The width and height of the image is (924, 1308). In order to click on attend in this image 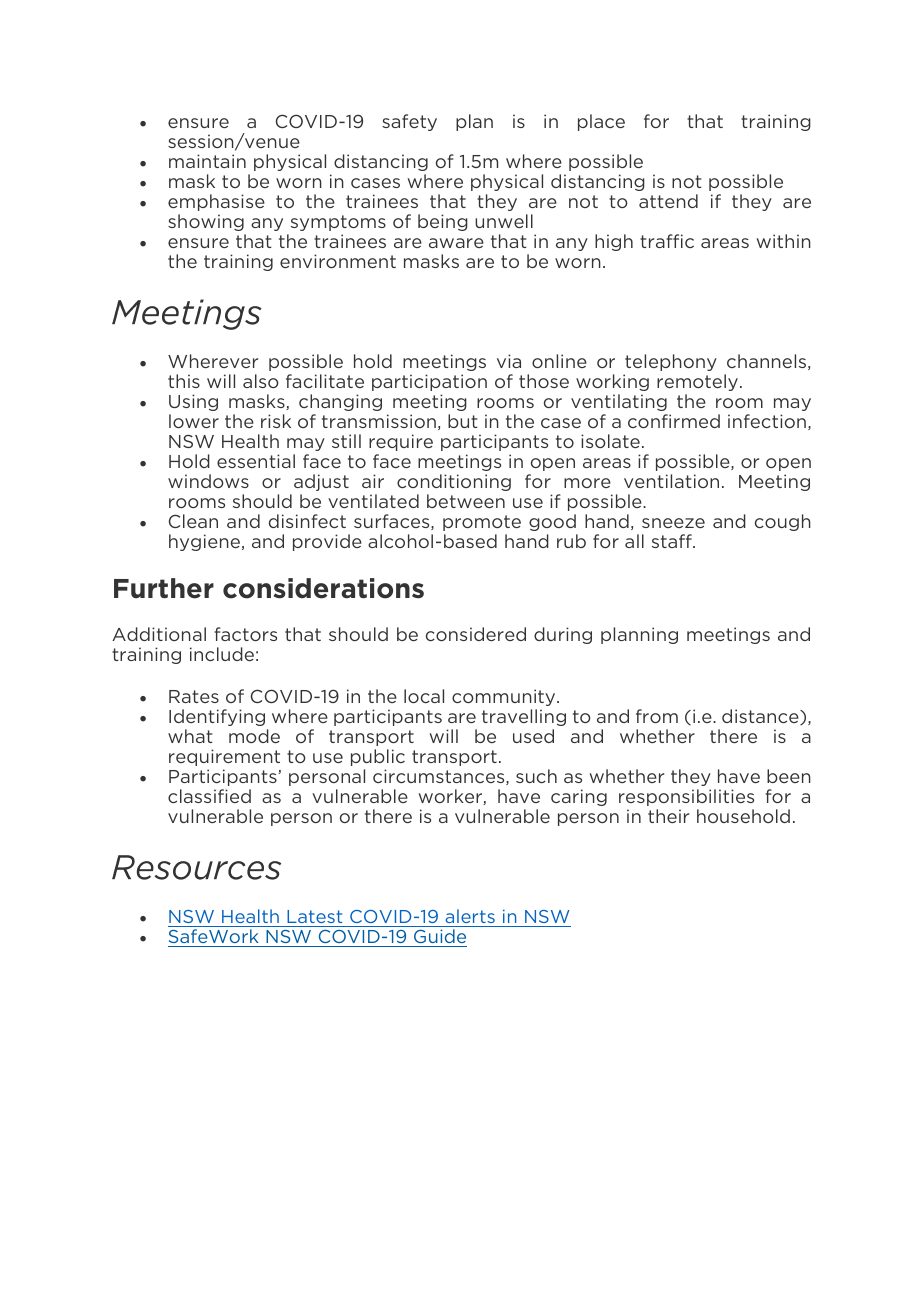, I will do `click(668, 201)`.
